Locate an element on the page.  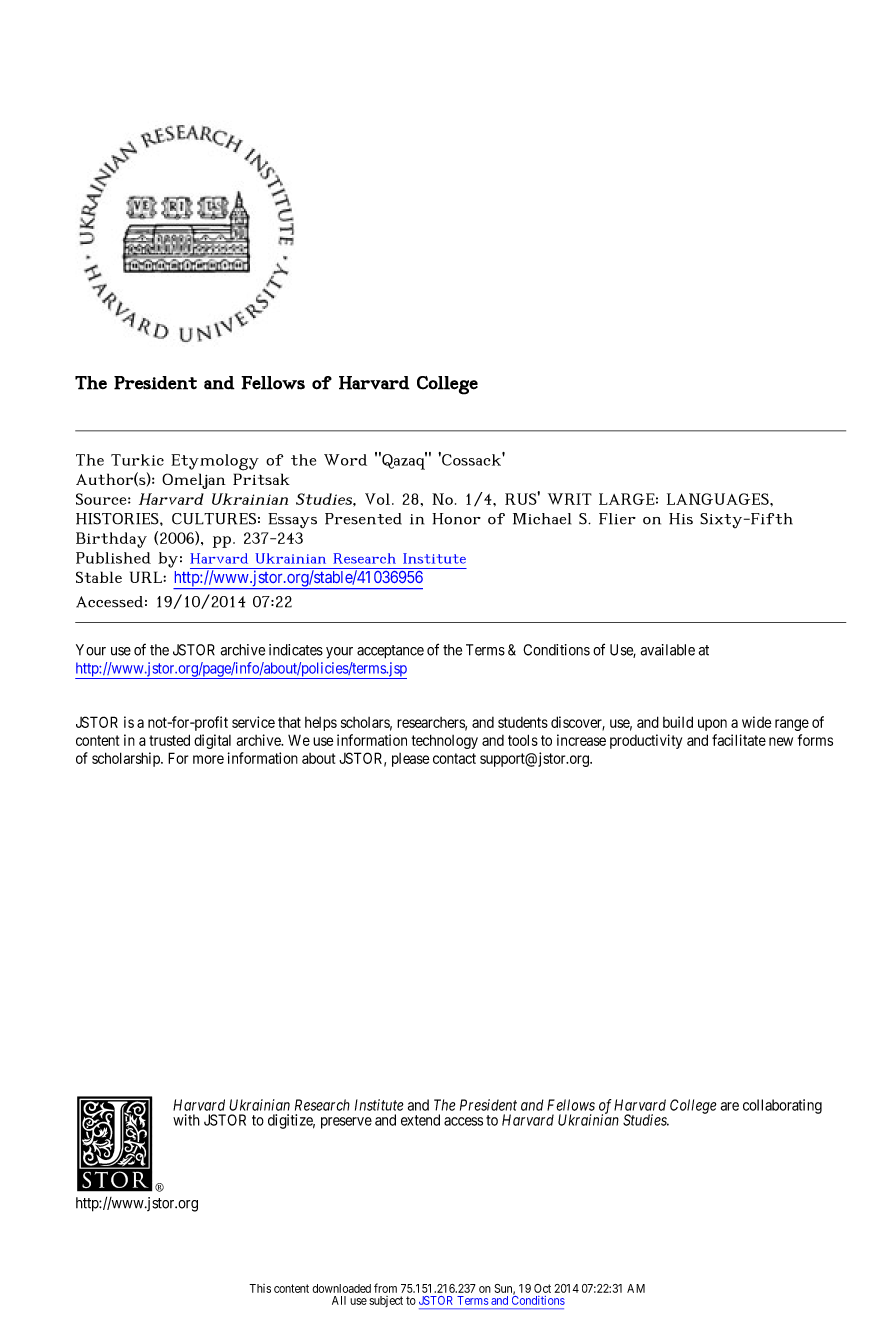
digital is located at coordinates (212, 741).
